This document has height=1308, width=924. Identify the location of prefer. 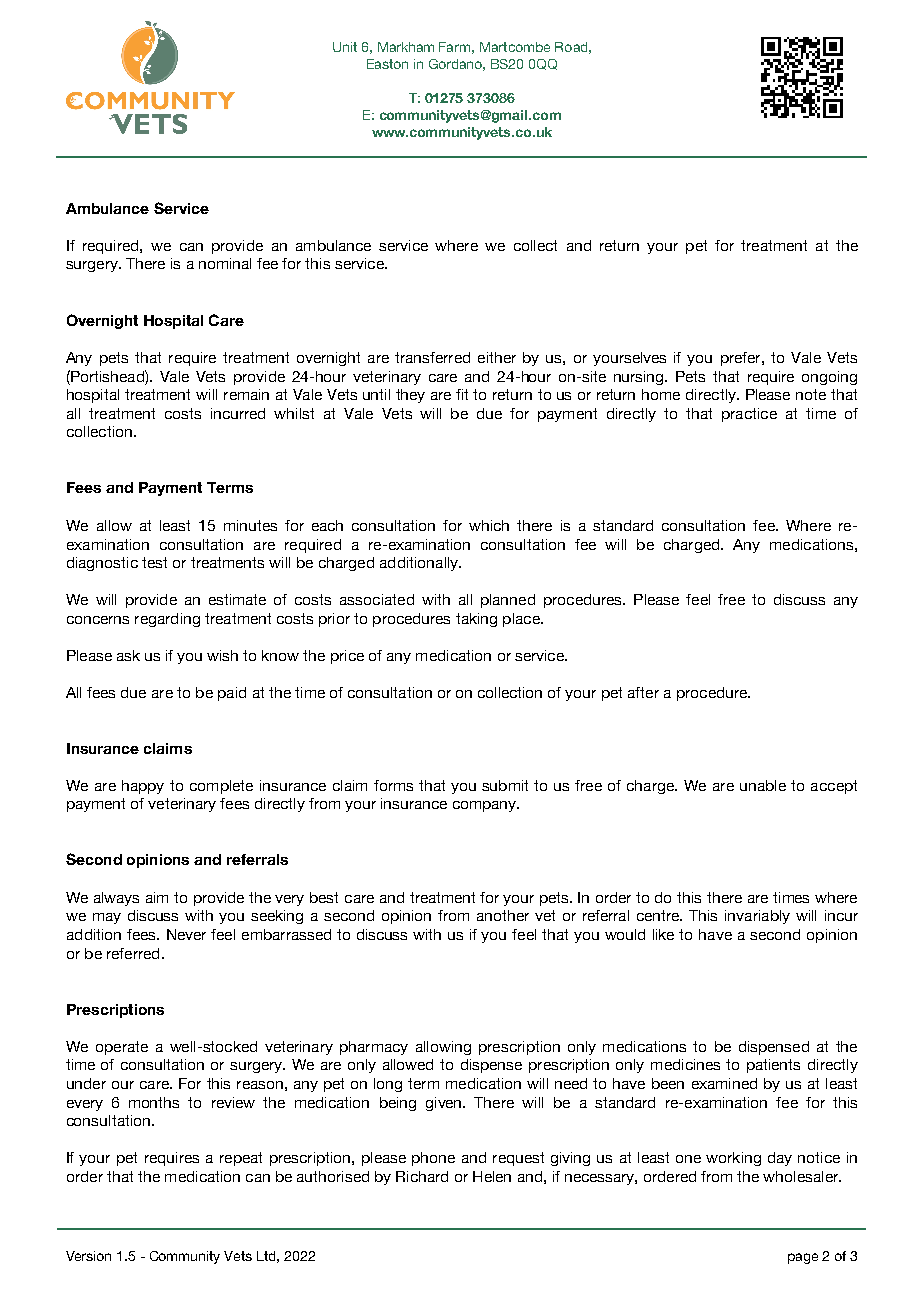
(742, 359).
